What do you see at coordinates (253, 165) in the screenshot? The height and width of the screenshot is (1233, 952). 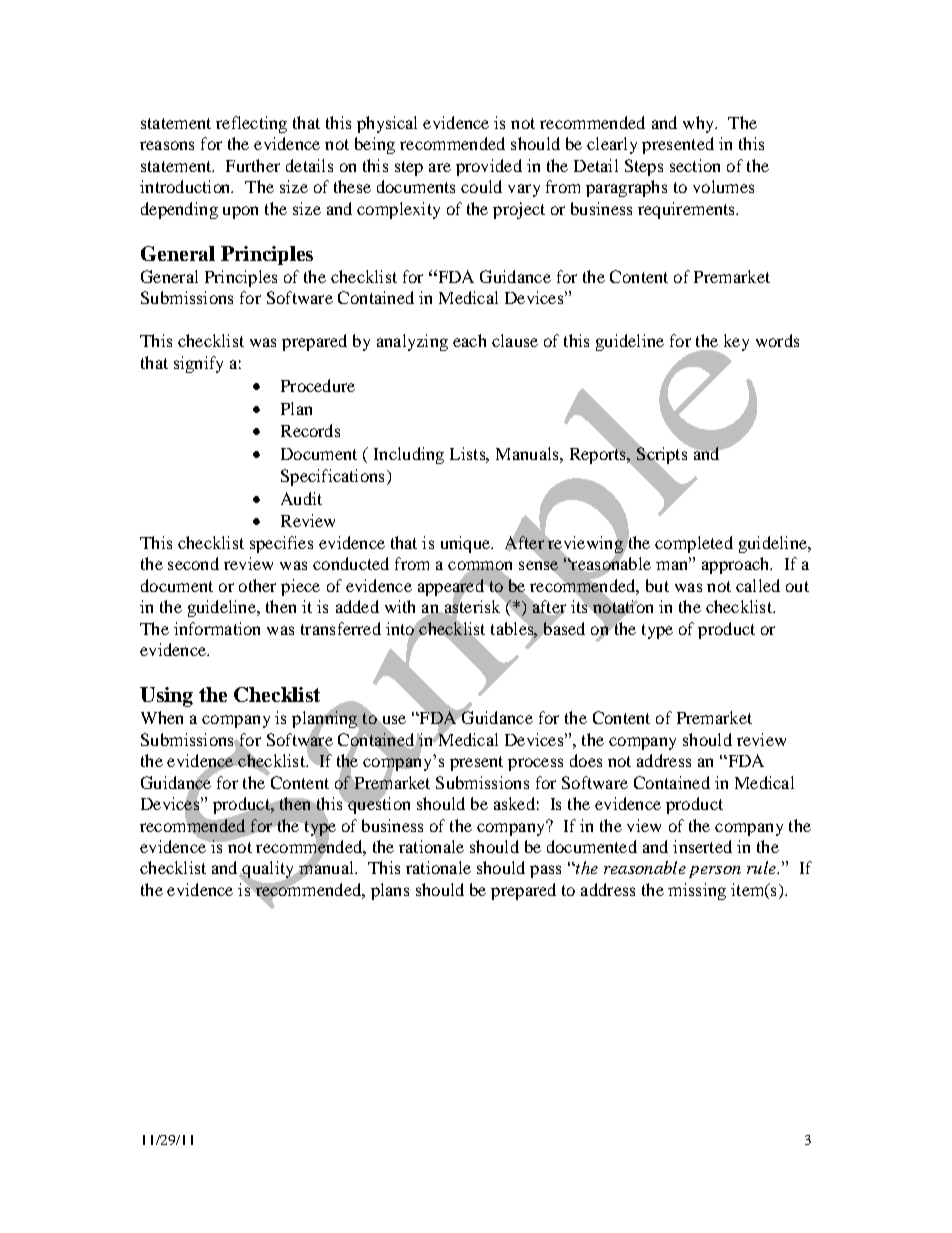 I see `Further` at bounding box center [253, 165].
